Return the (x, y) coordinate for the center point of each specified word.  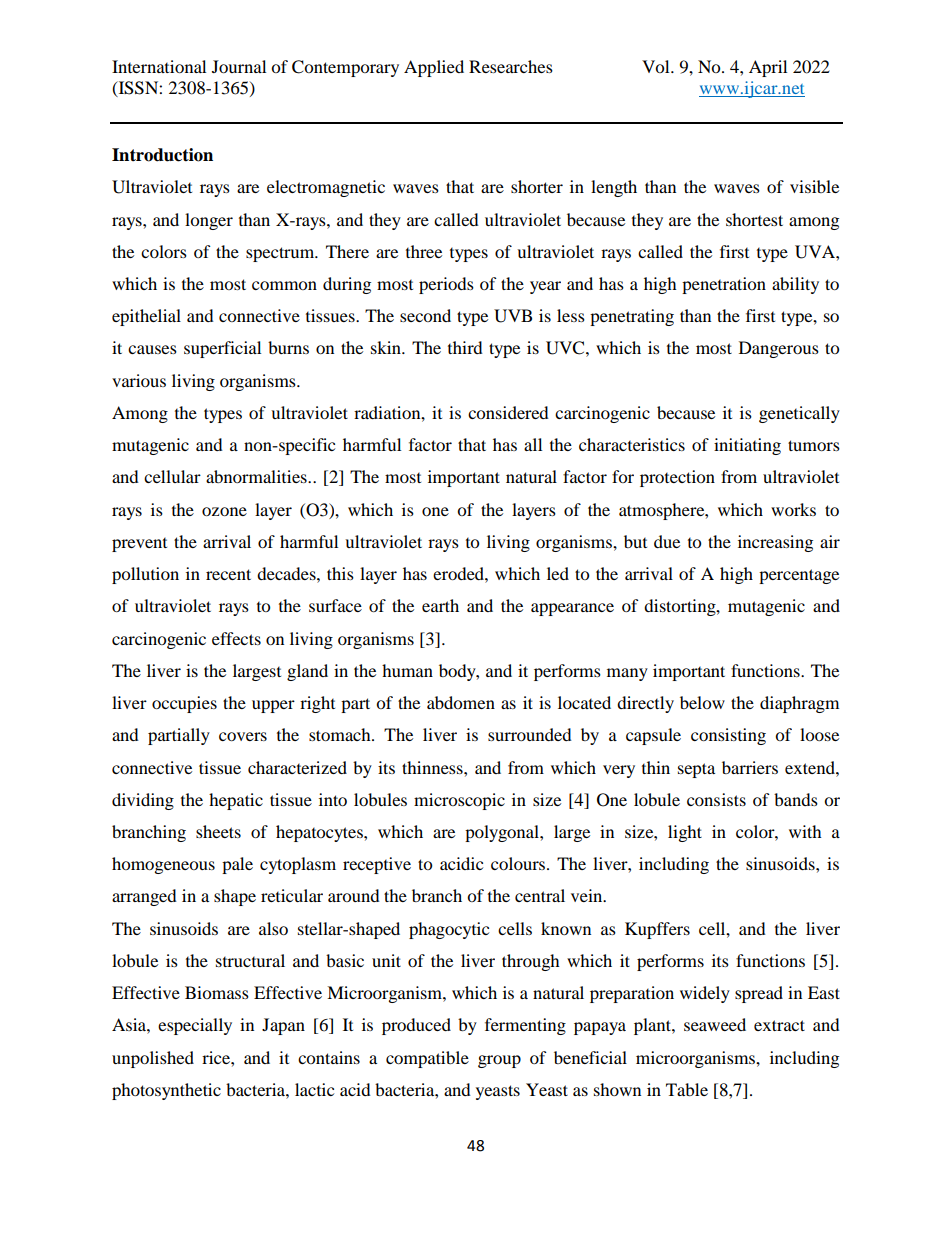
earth (440, 605)
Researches (511, 66)
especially (195, 1026)
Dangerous (779, 349)
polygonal (503, 833)
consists (716, 799)
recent (228, 574)
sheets (218, 831)
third (465, 347)
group (499, 1061)
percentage (799, 576)
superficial (222, 349)
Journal (239, 66)
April (768, 68)
